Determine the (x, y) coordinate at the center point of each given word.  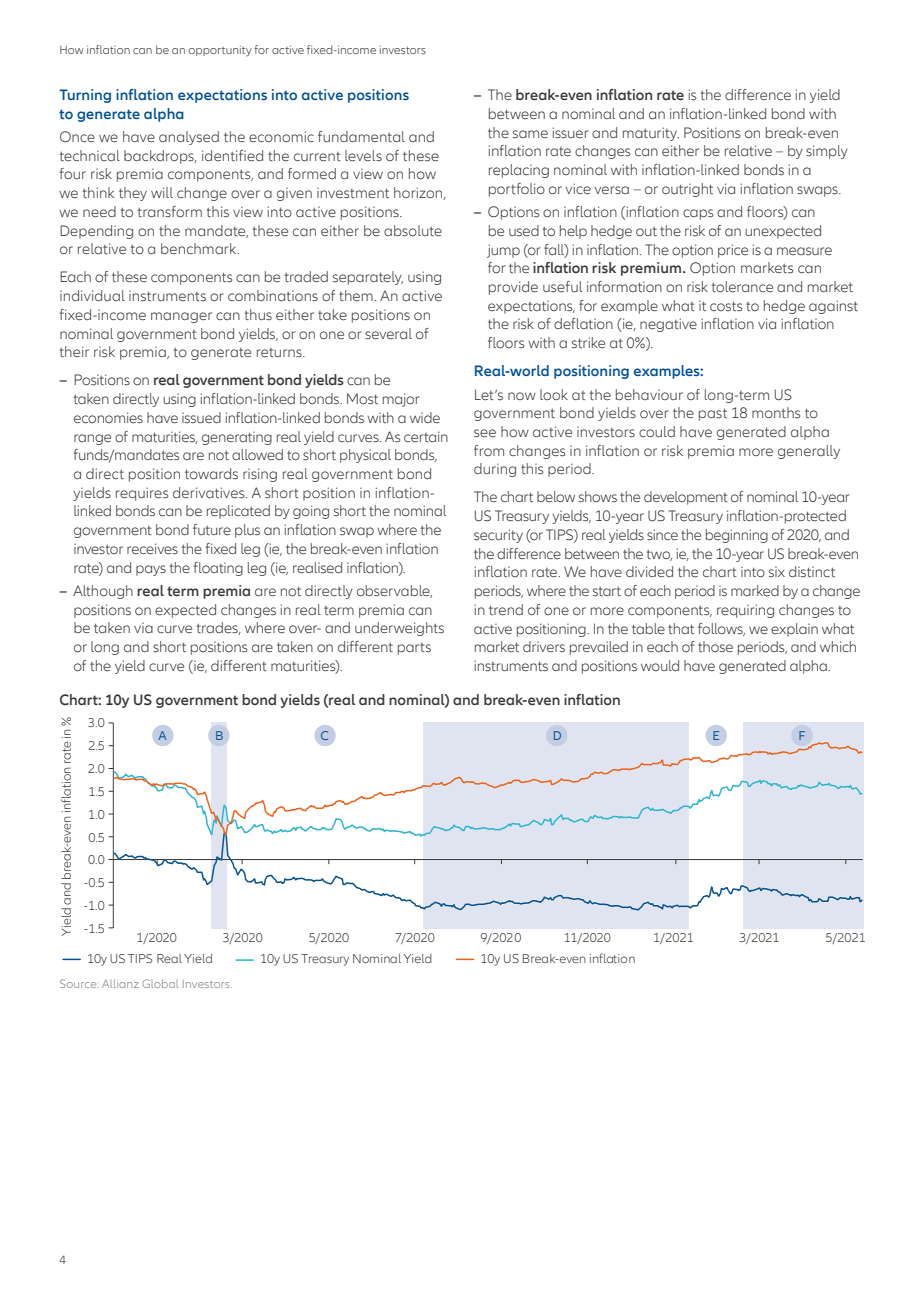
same (530, 134)
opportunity (220, 51)
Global (160, 983)
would (660, 665)
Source (79, 983)
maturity (651, 134)
